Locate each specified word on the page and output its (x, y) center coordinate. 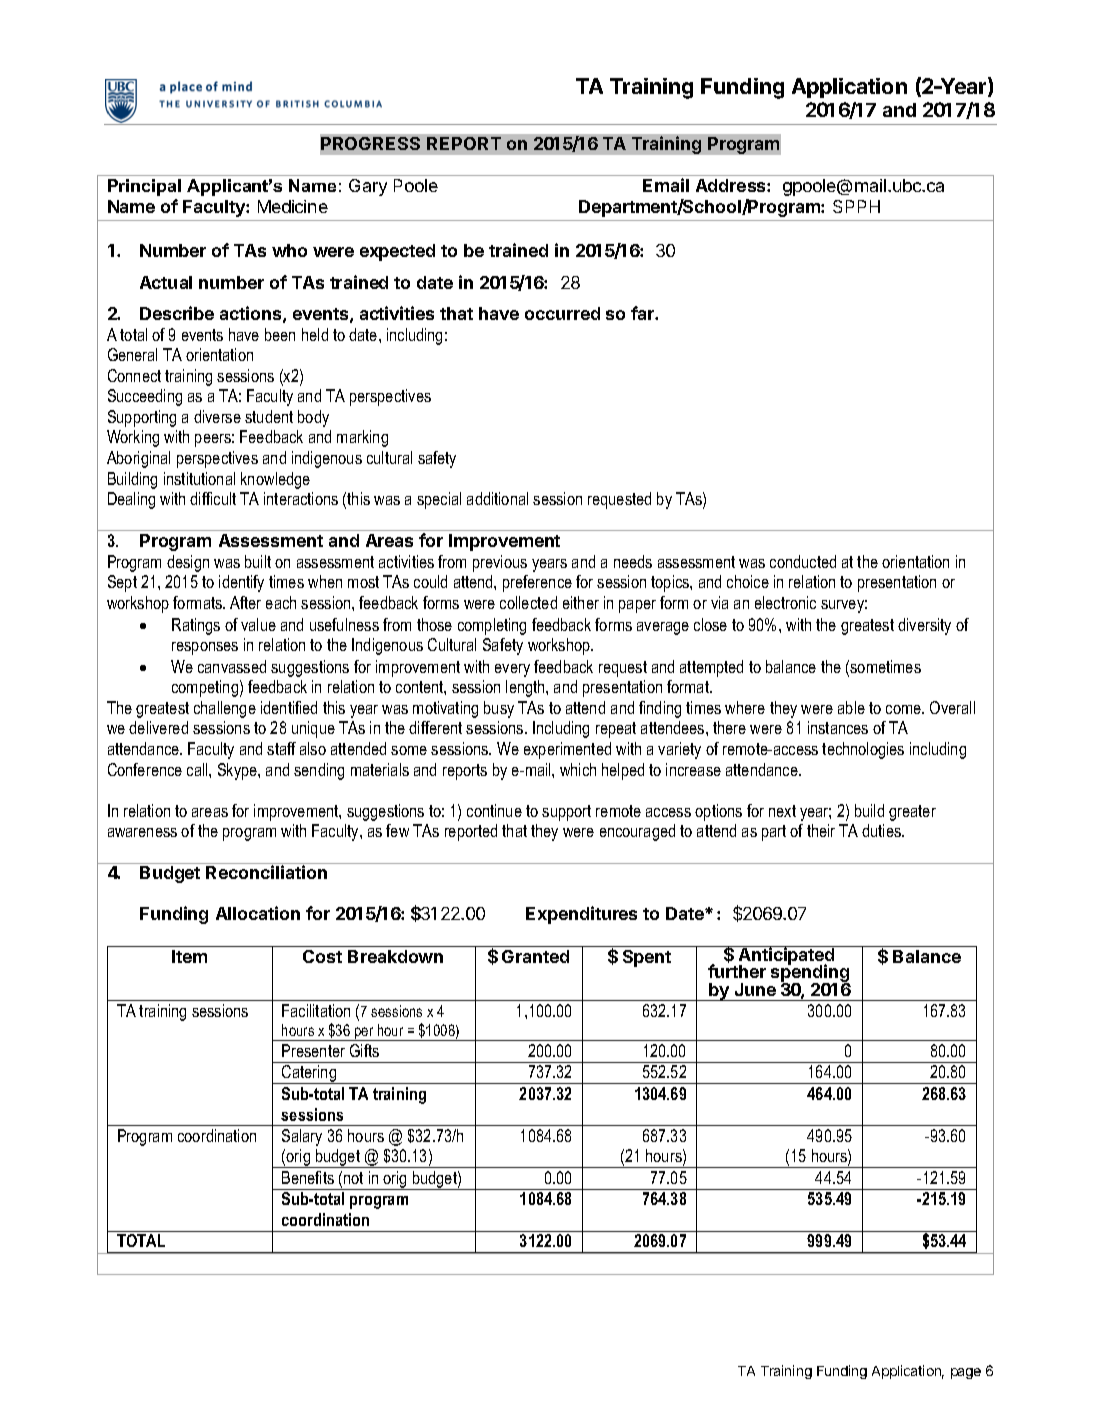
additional (497, 498)
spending (810, 974)
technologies (863, 750)
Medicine (293, 206)
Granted (535, 956)
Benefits (308, 1177)
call (198, 769)
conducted (803, 561)
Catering (309, 1074)
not (353, 1178)
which (578, 769)
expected (397, 252)
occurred (562, 313)
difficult (213, 498)
